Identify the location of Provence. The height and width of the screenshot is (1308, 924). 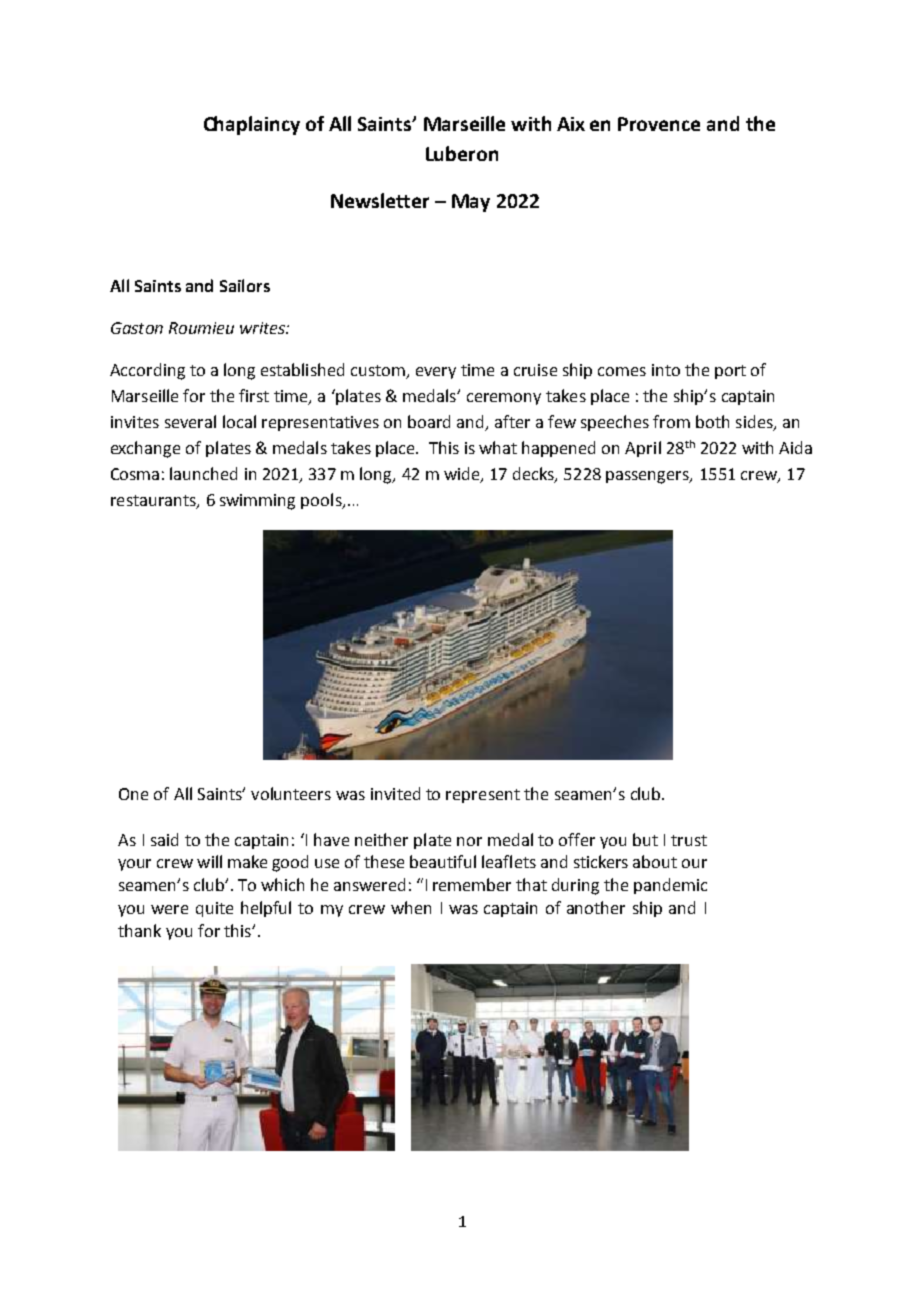
(659, 124).
